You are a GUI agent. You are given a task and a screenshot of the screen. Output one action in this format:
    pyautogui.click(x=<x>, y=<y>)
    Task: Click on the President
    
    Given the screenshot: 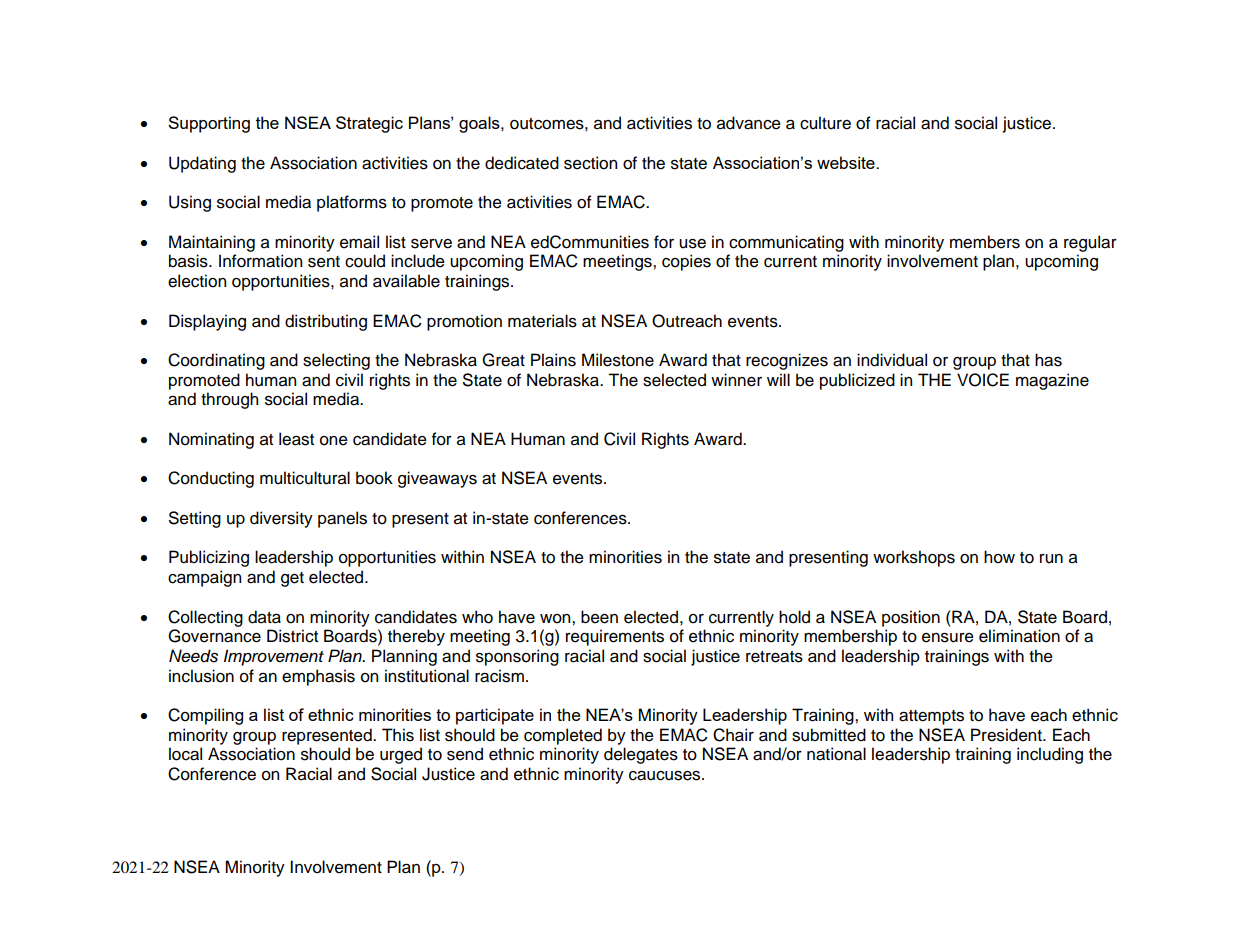 What is the action you would take?
    pyautogui.click(x=1007, y=735)
